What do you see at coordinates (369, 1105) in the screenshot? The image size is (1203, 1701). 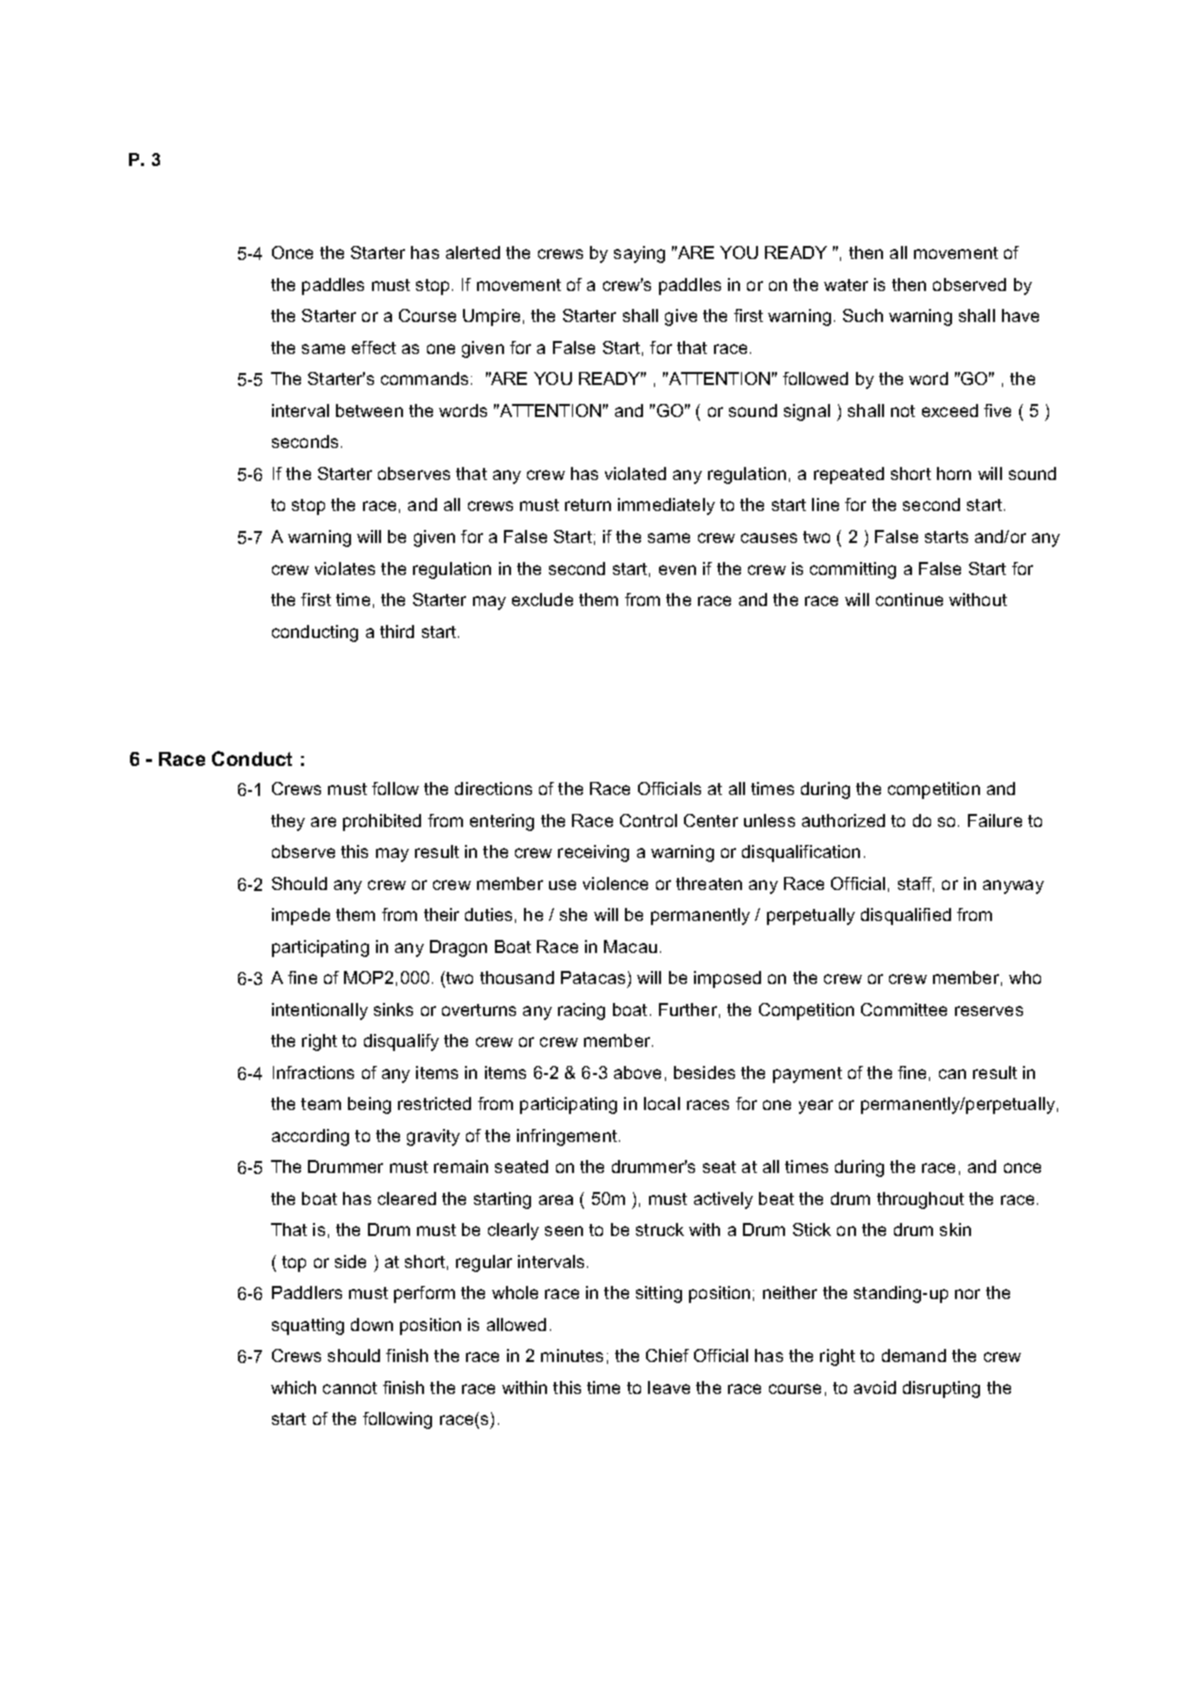 I see `being` at bounding box center [369, 1105].
